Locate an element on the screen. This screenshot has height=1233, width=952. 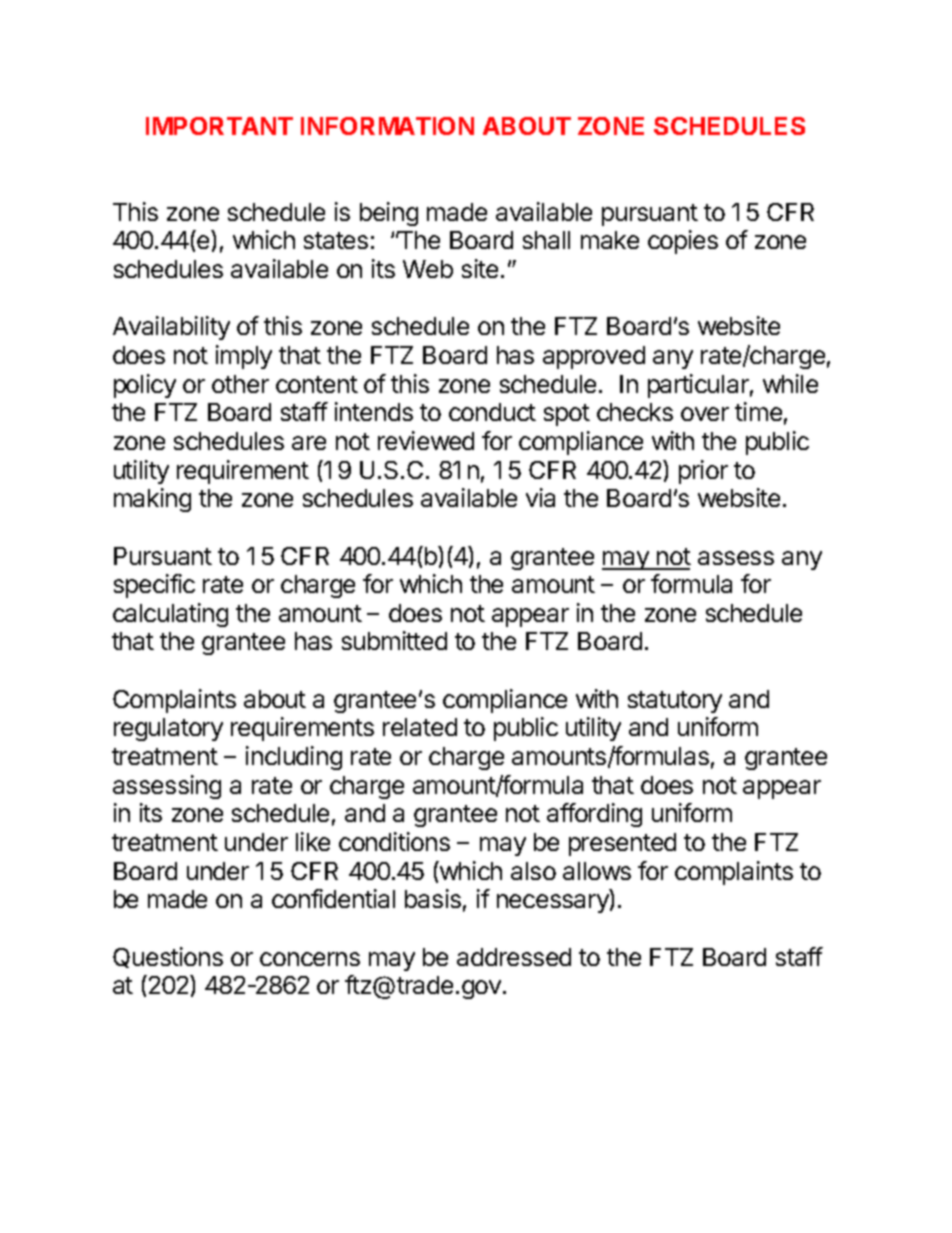
Questions is located at coordinates (168, 957).
